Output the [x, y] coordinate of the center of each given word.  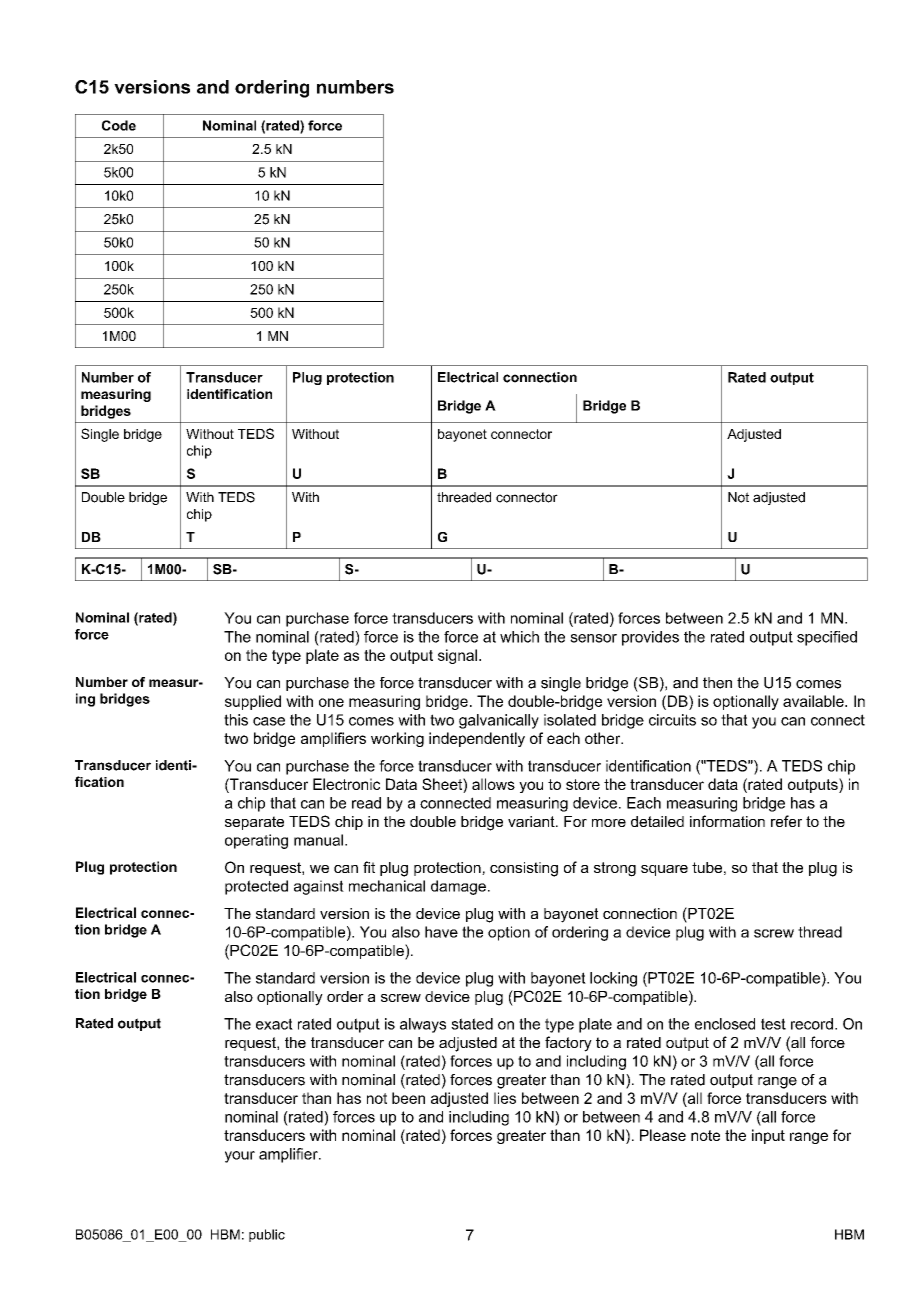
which [519, 637]
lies [505, 1098]
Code [119, 125]
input [768, 1136]
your [240, 1157]
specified [827, 638]
